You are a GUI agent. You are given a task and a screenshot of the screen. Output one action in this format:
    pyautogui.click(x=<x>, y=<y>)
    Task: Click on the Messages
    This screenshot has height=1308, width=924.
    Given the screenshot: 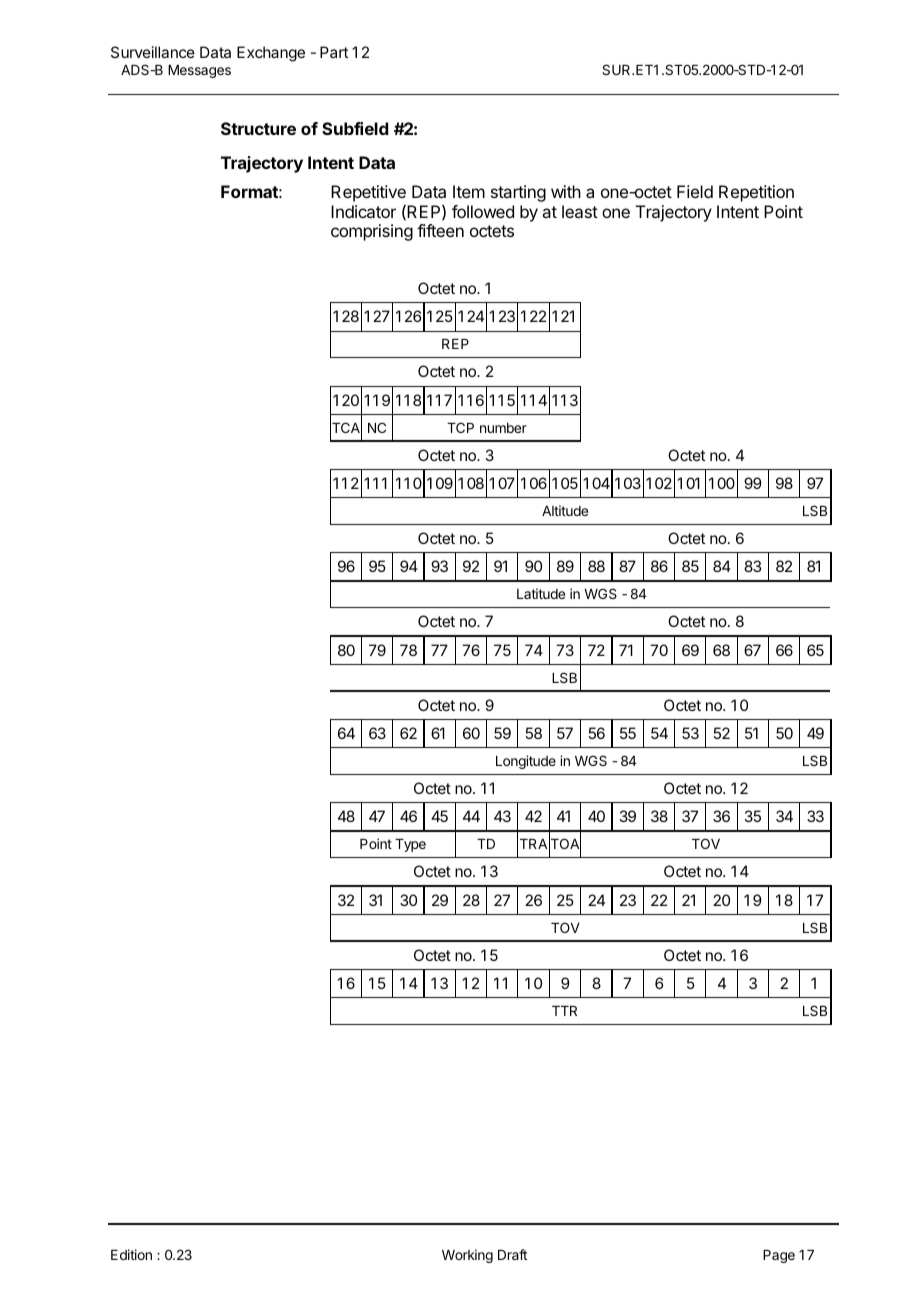 What is the action you would take?
    pyautogui.click(x=199, y=71)
